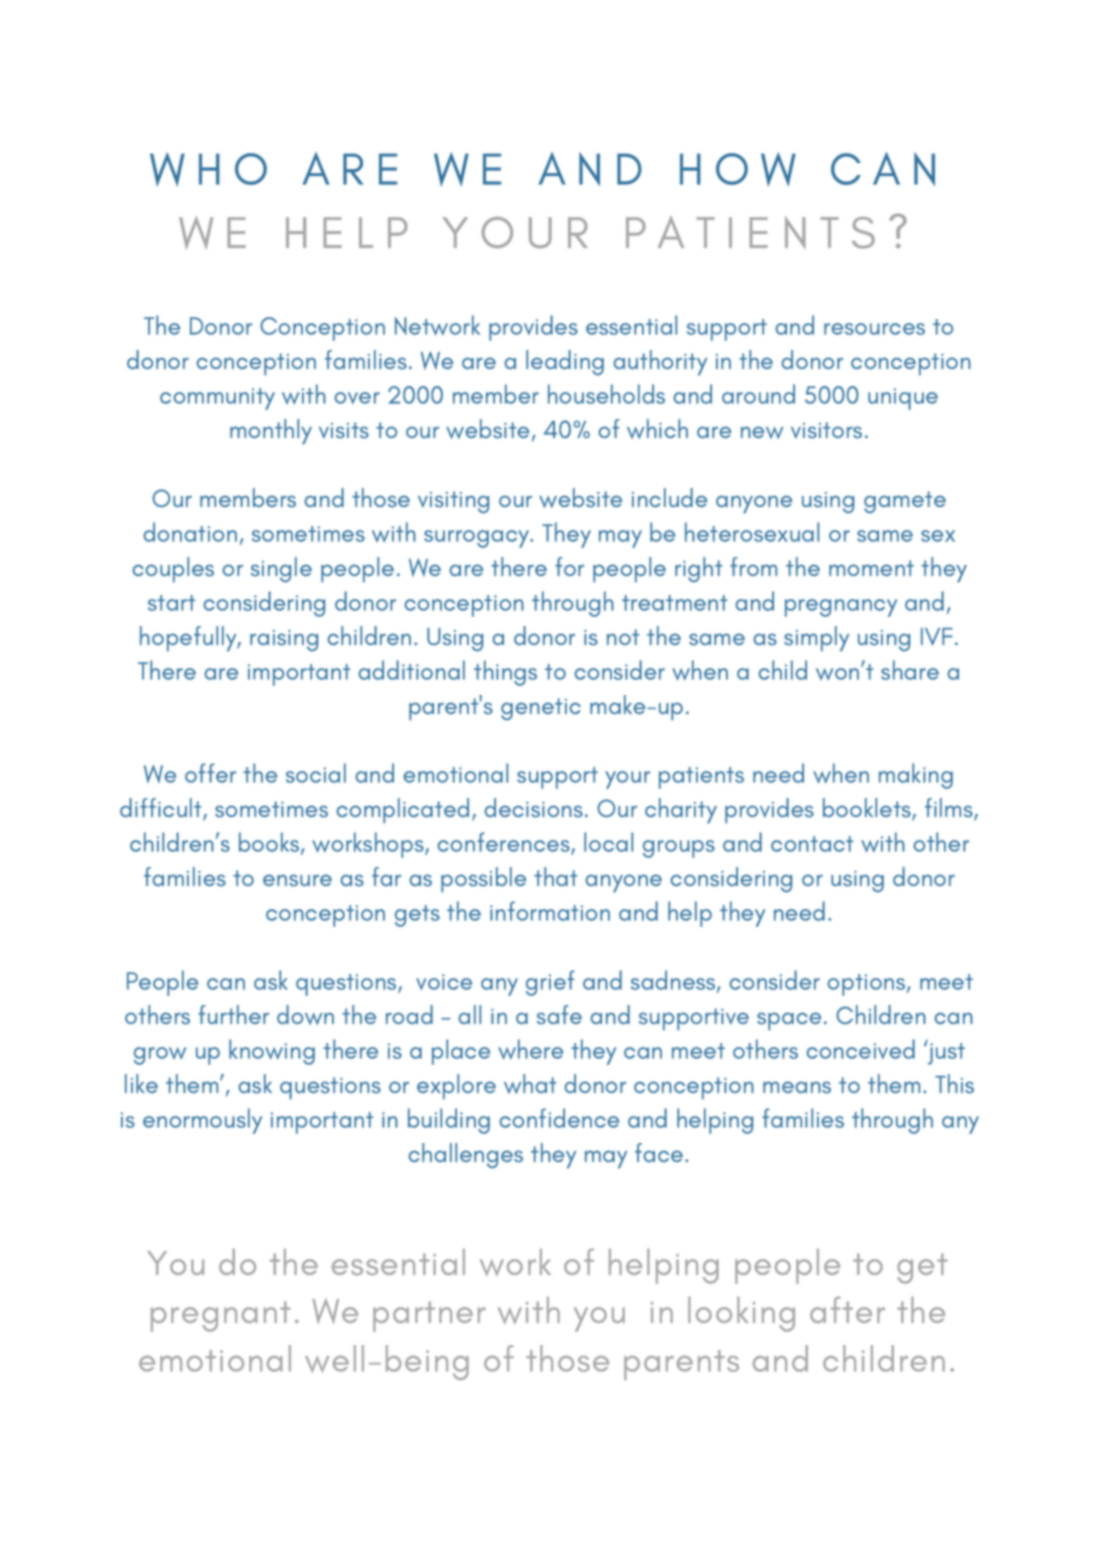 Image resolution: width=1093 pixels, height=1546 pixels. Describe the element at coordinates (868, 809) in the document. I see `booklets` at that location.
